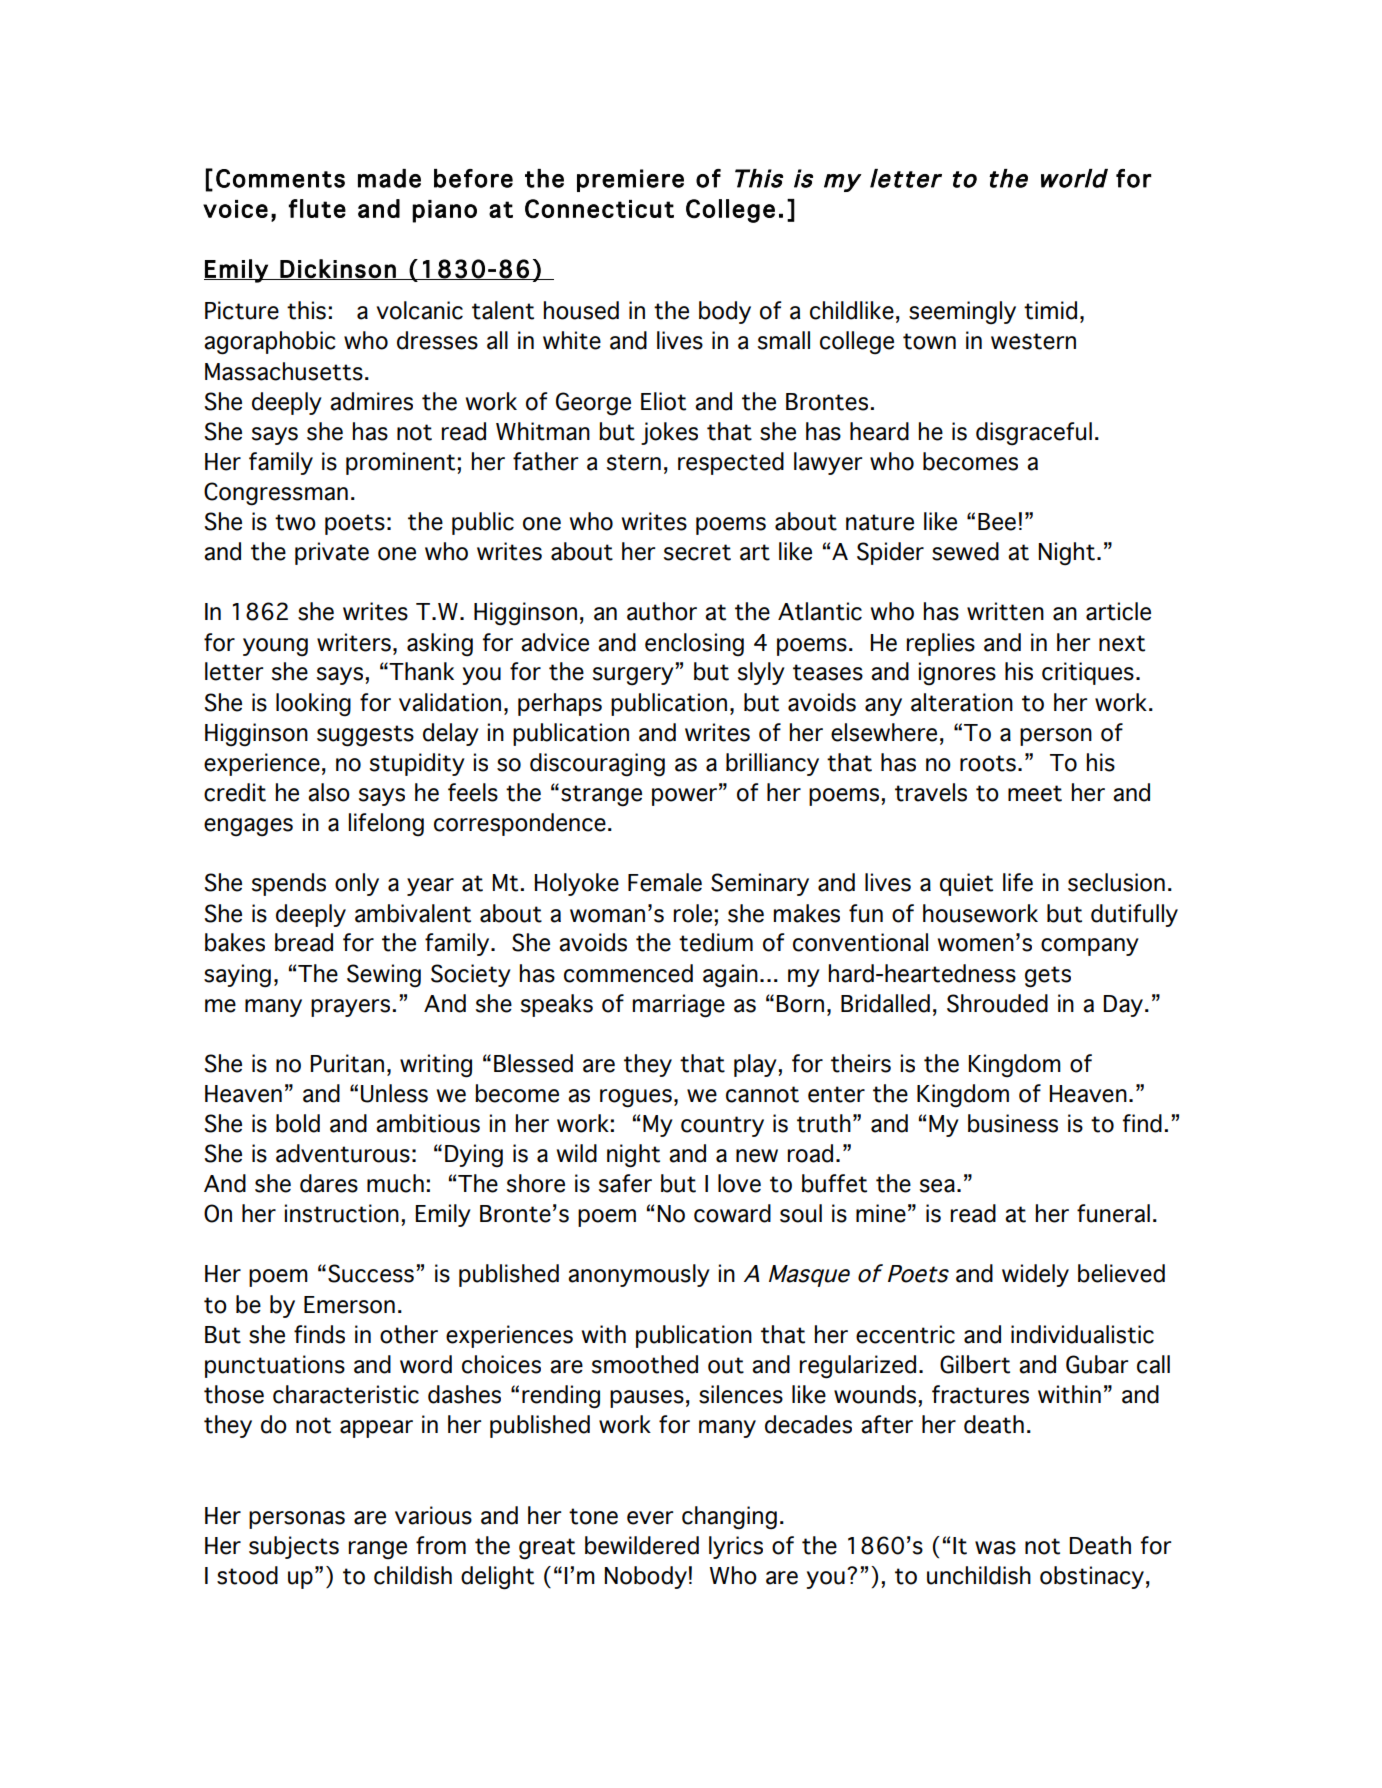  Describe the element at coordinates (722, 1126) in the screenshot. I see `country` at that location.
